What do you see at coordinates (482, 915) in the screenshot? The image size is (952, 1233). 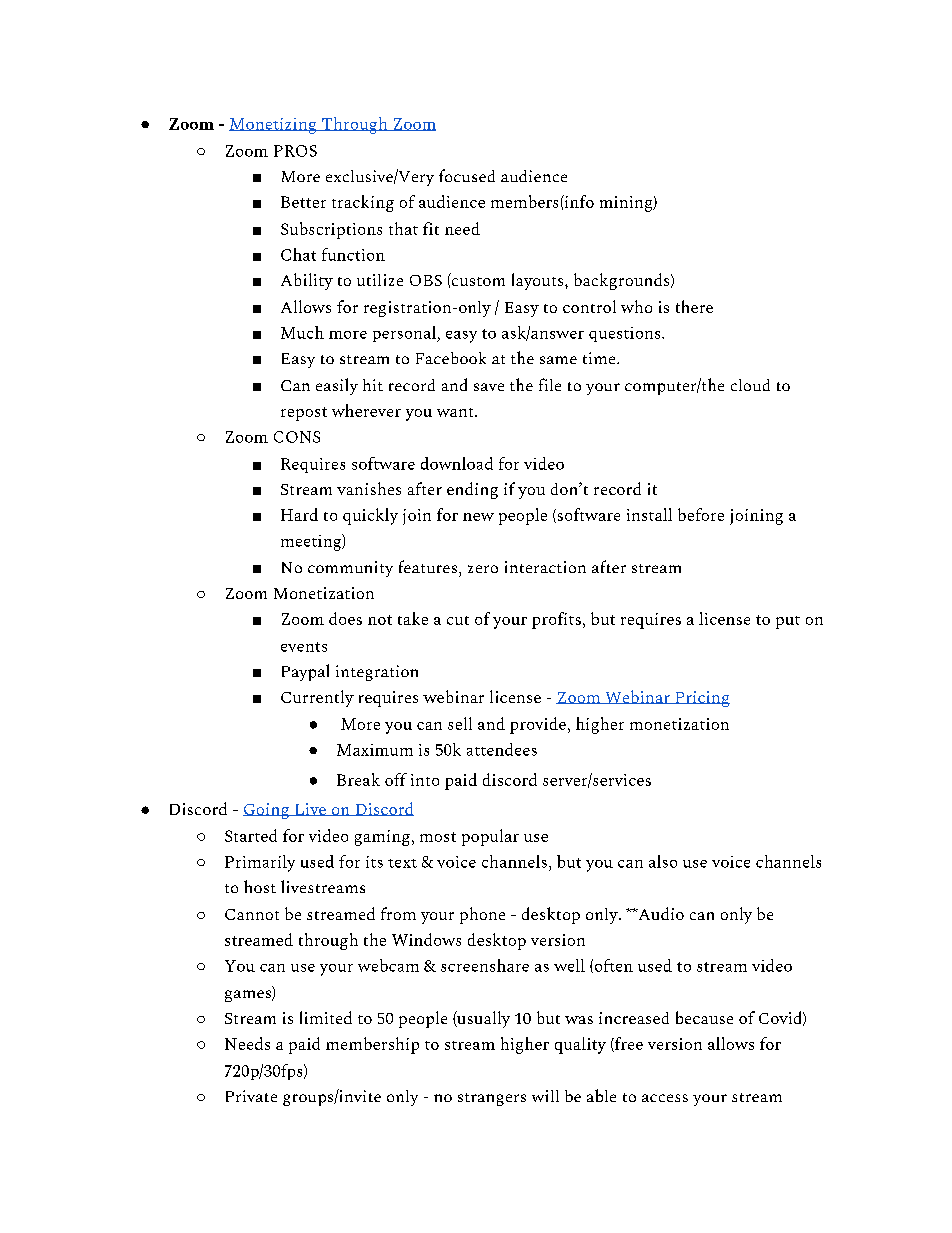 I see `phone` at bounding box center [482, 915].
